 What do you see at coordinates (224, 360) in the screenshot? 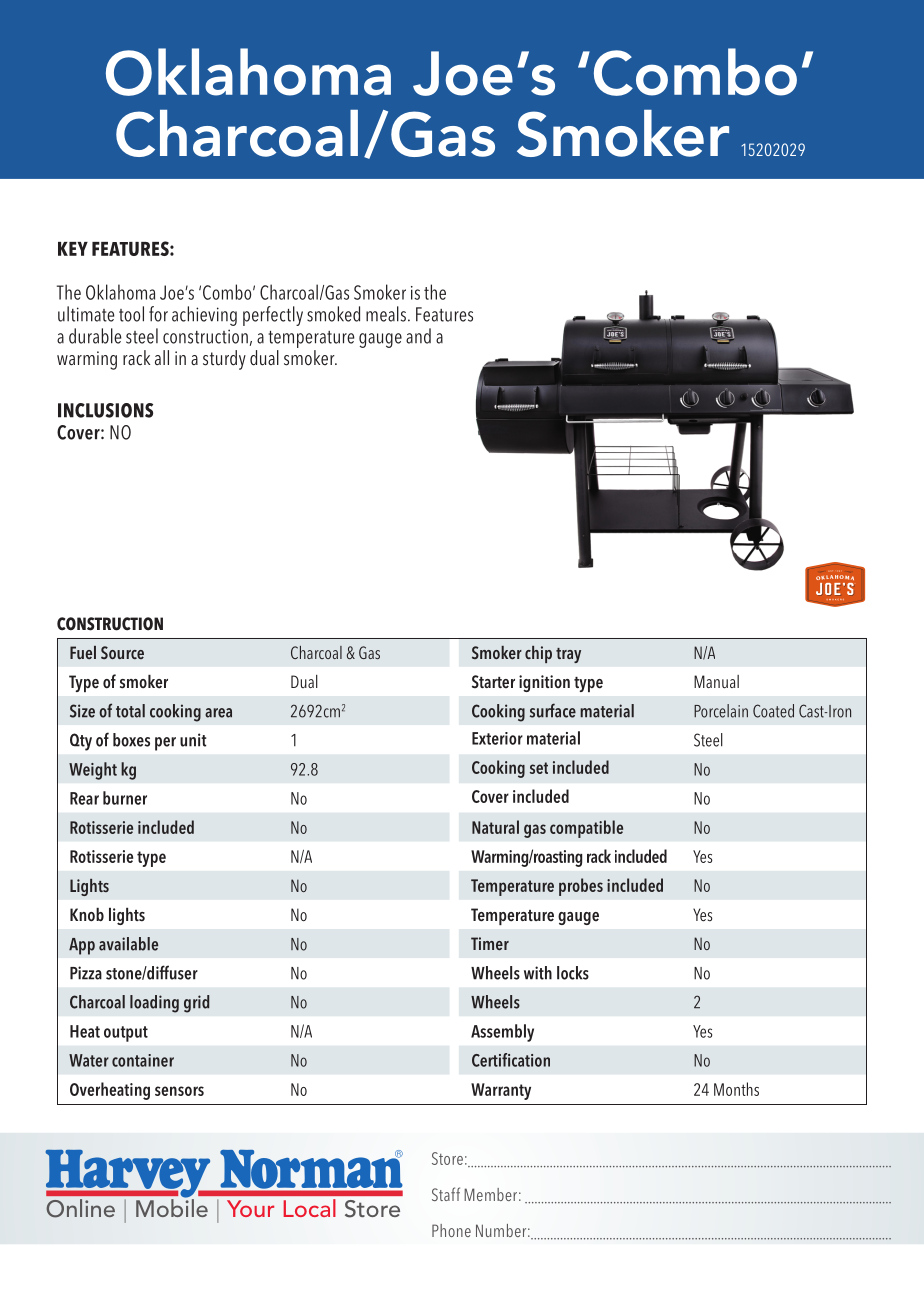
I see `sturdy` at bounding box center [224, 360].
